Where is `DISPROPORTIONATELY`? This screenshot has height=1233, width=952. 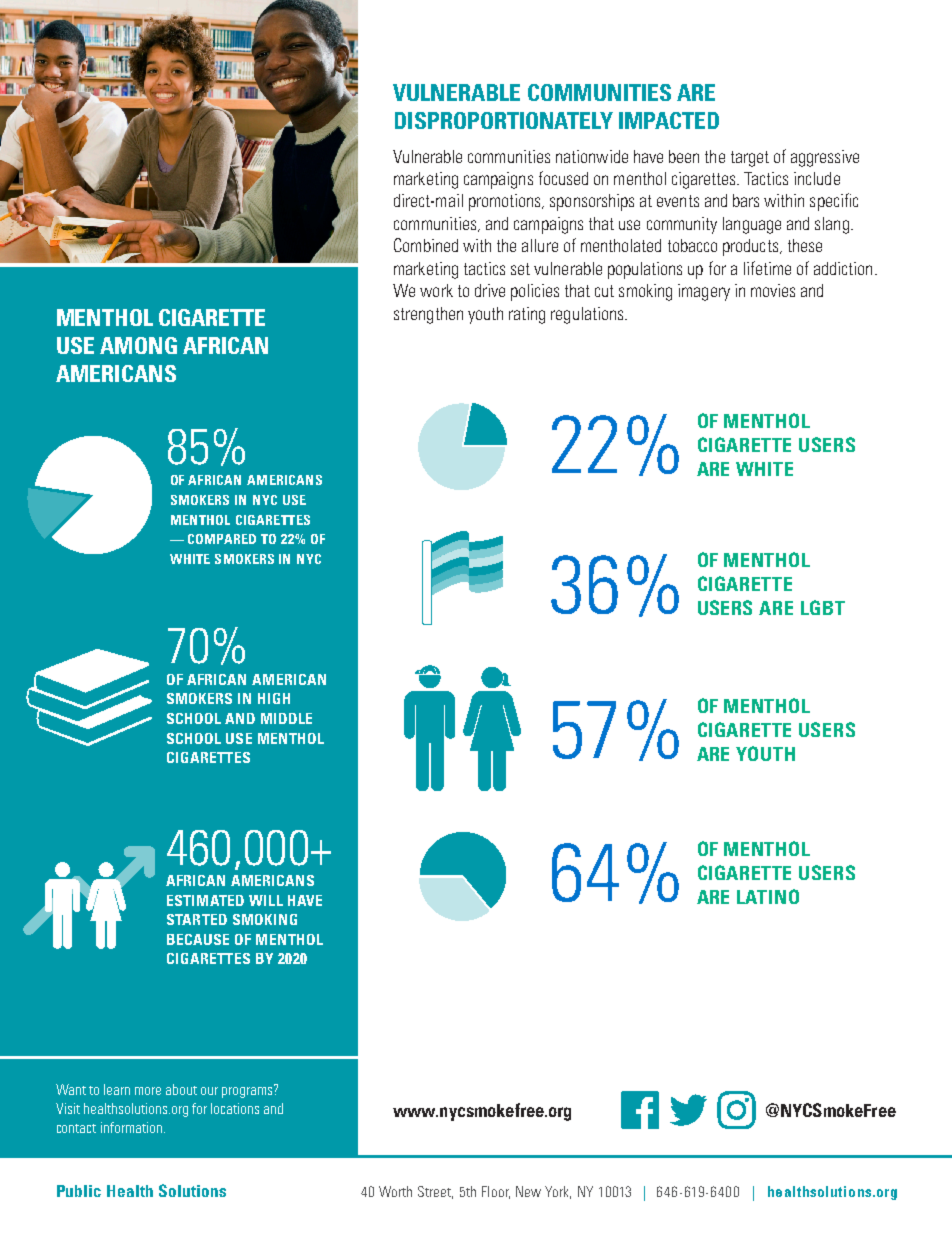
DISPROPORTIONATELY is located at coordinates (504, 120).
